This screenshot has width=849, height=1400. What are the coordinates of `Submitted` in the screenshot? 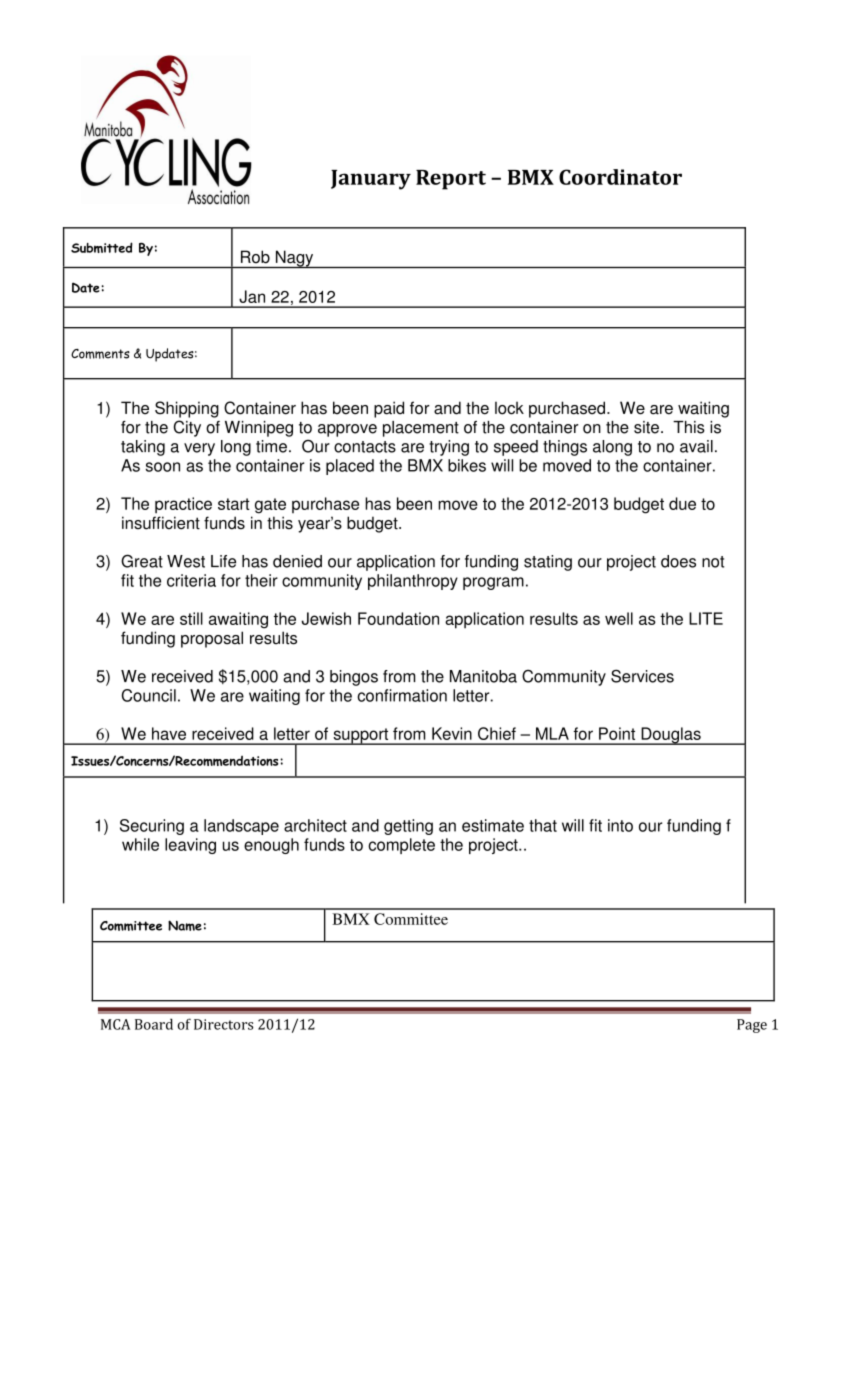 It's located at (102, 247).
